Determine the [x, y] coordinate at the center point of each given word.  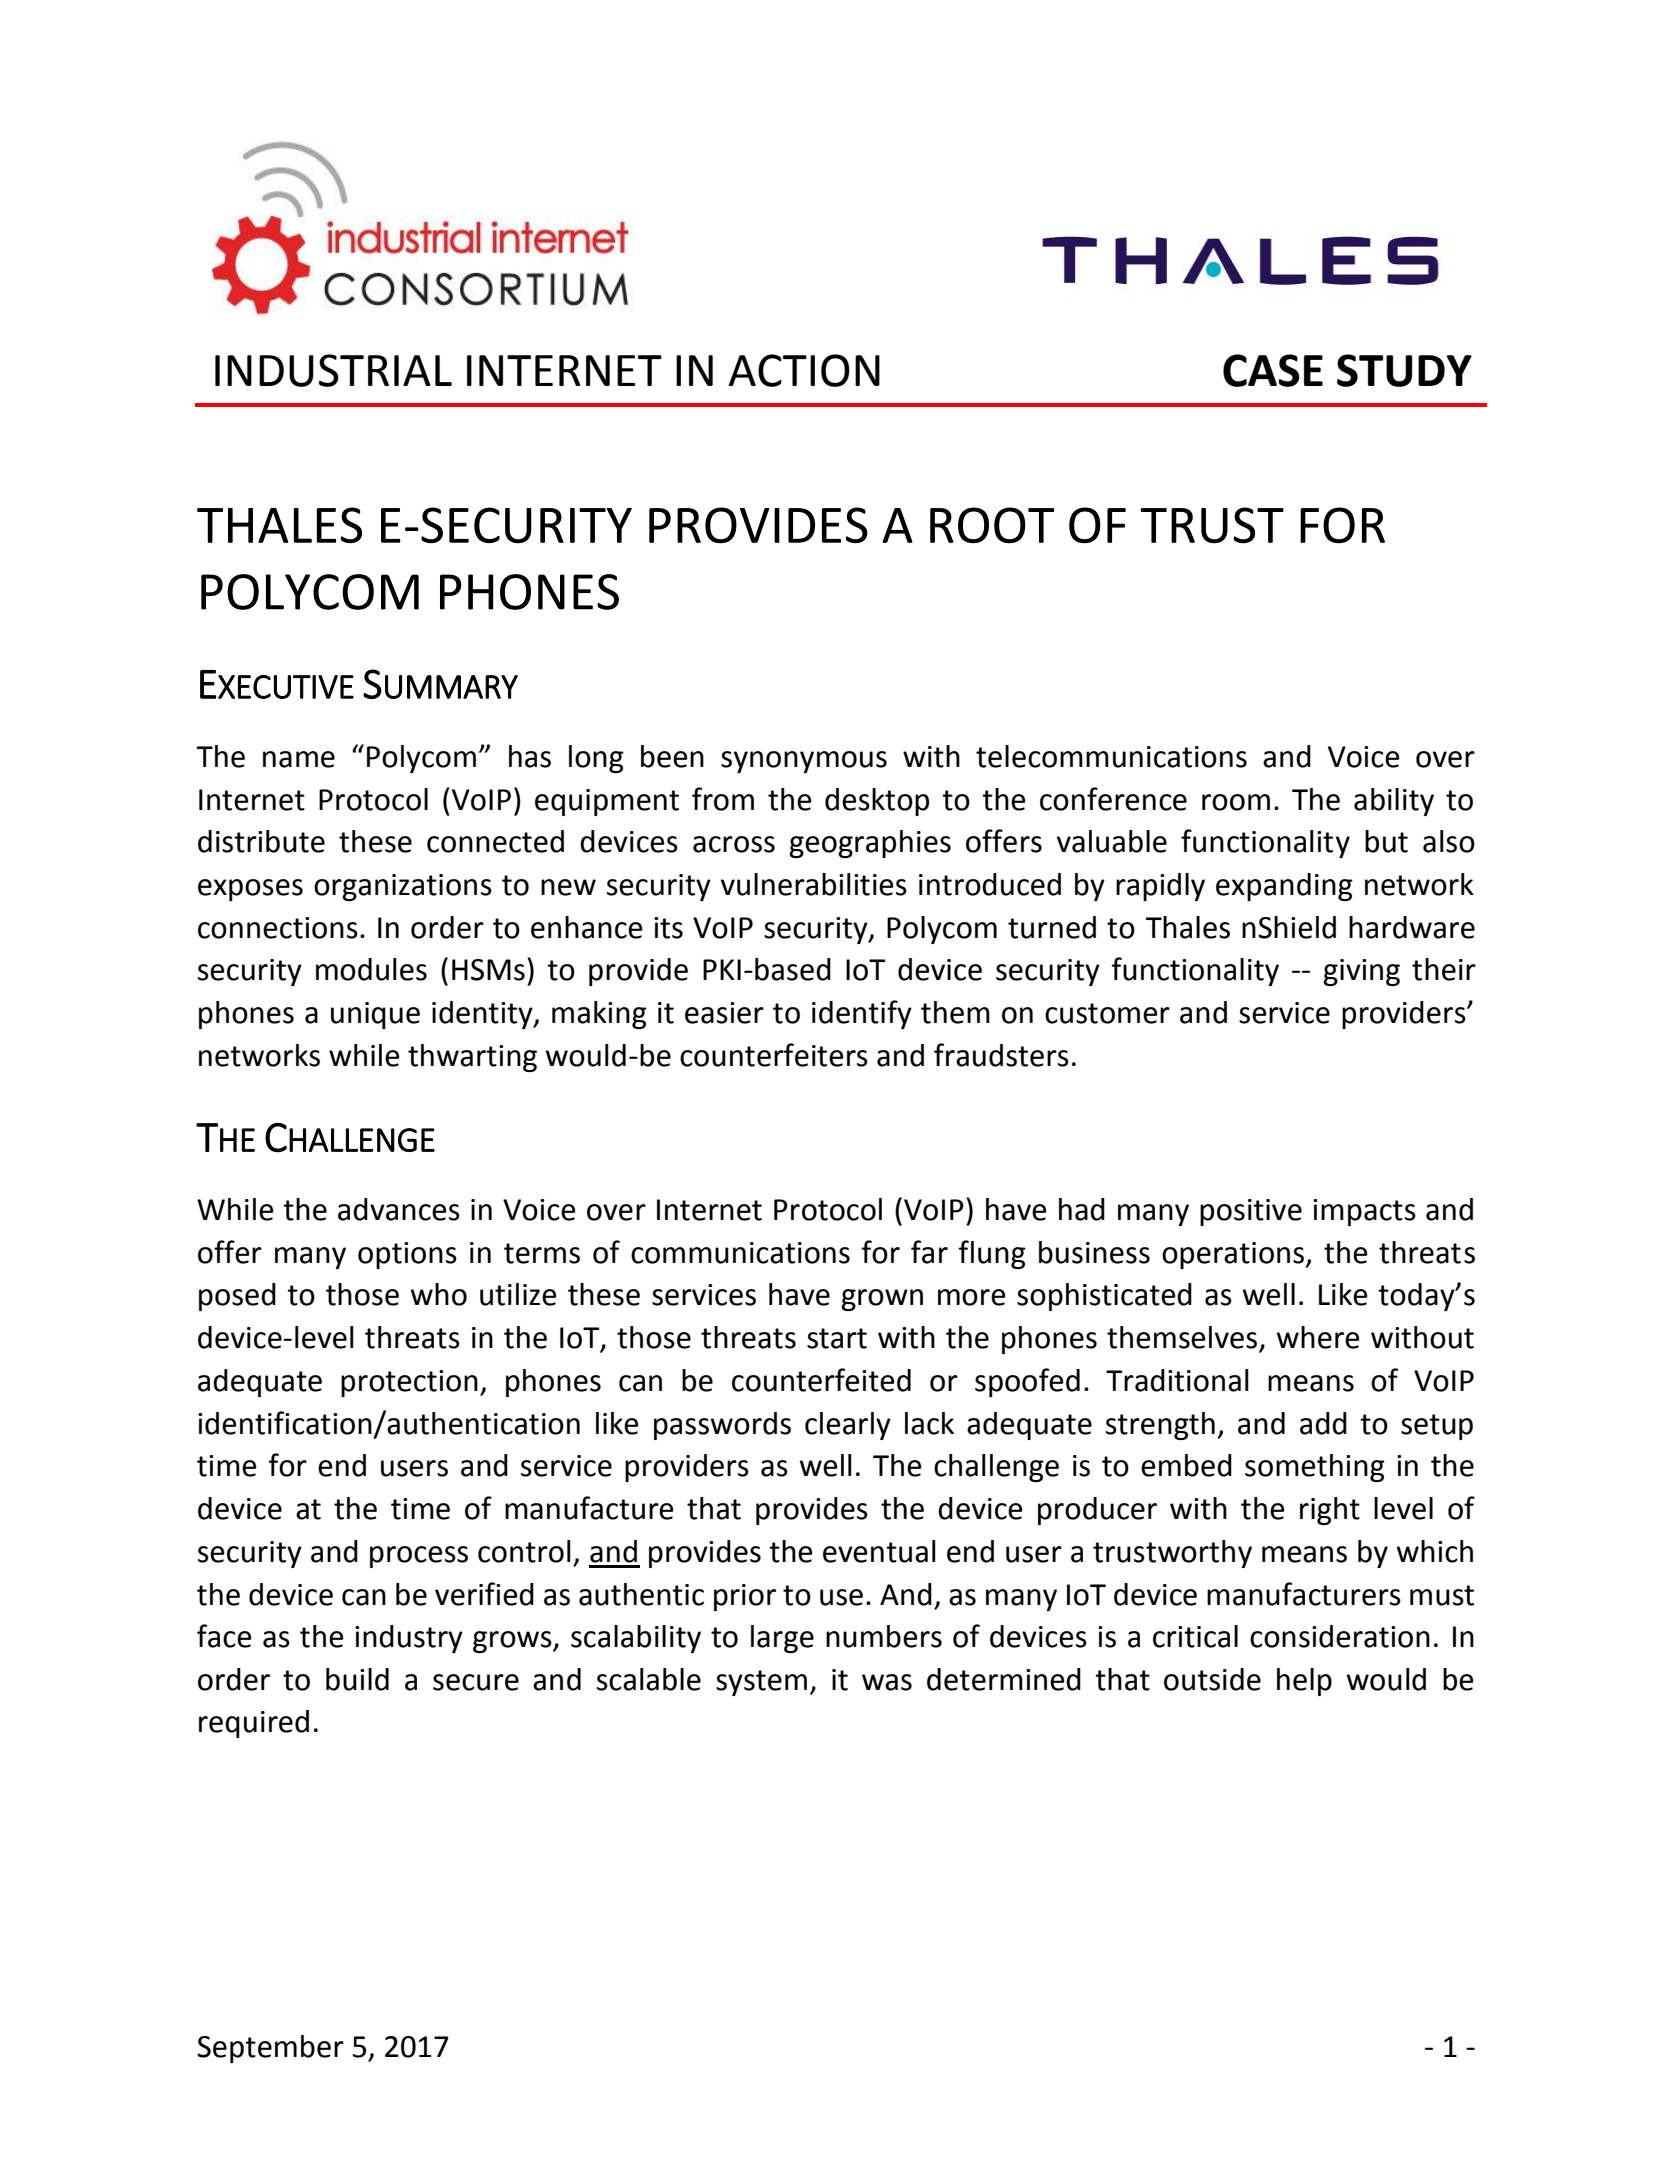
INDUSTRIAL [333, 370]
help [1304, 1682]
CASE [1273, 370]
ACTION [804, 370]
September [270, 2049]
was [887, 1682]
